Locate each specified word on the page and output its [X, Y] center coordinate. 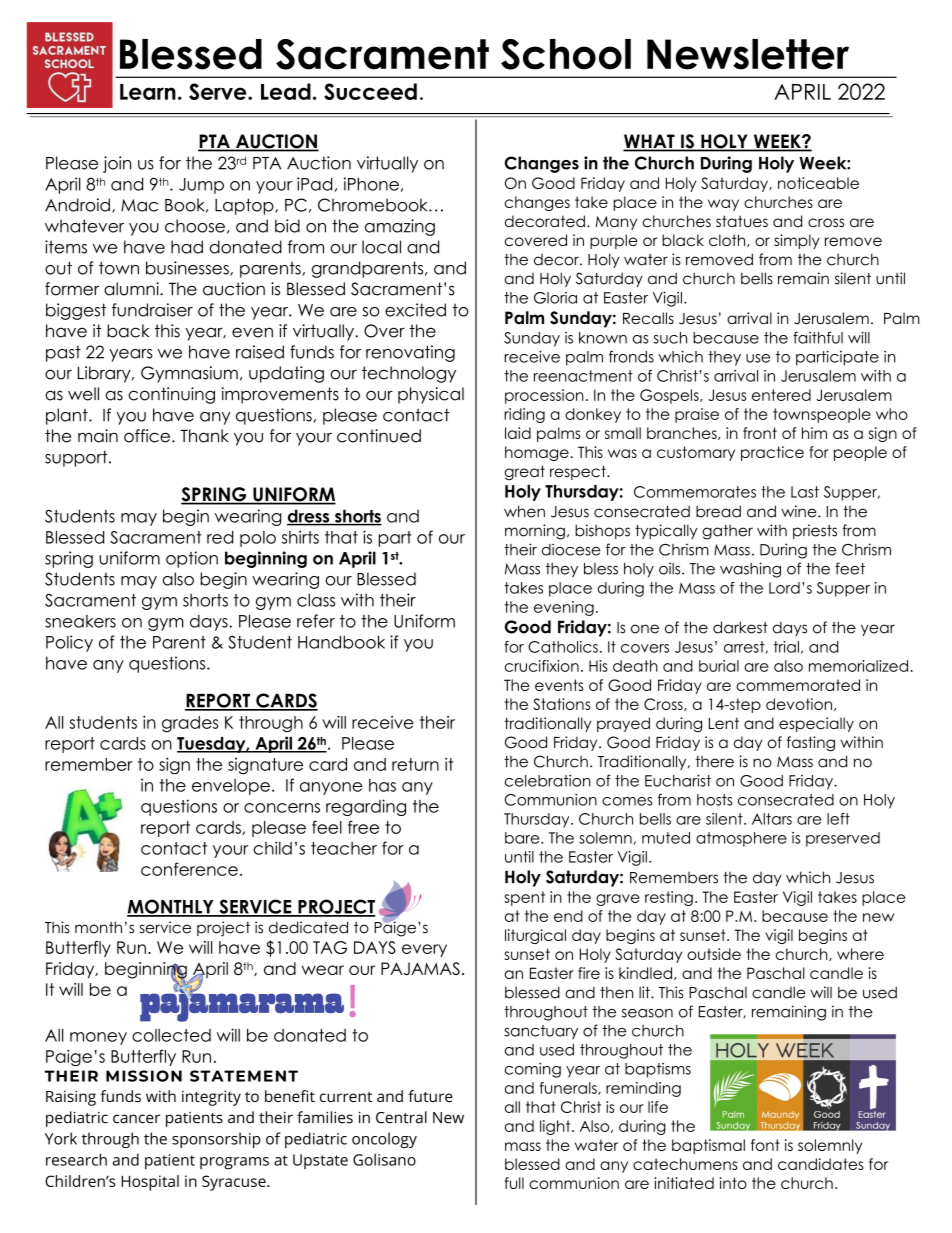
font [765, 1145]
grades [190, 724]
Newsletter [748, 54]
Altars [772, 819]
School [566, 54]
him [814, 433]
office [148, 436]
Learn [148, 92]
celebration [548, 781]
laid [518, 433]
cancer [136, 1119]
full [514, 1183]
